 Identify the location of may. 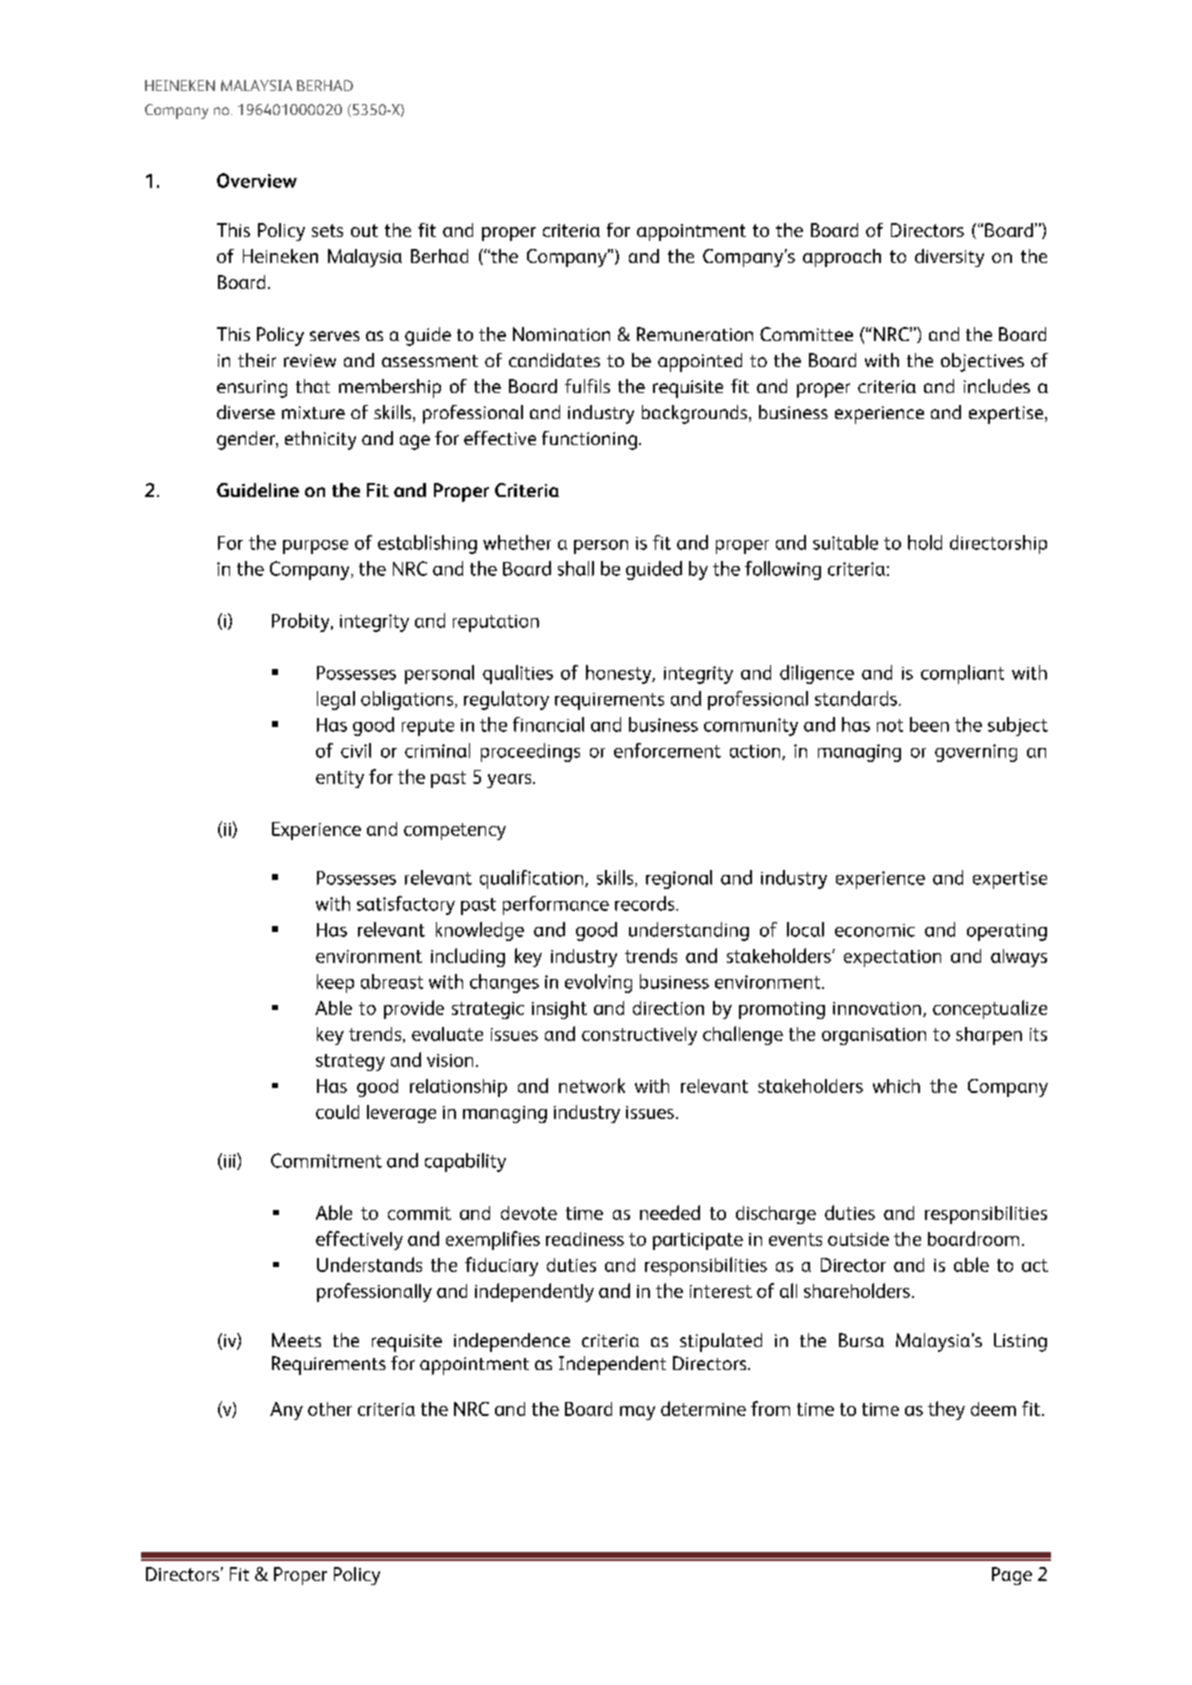
(637, 1413).
